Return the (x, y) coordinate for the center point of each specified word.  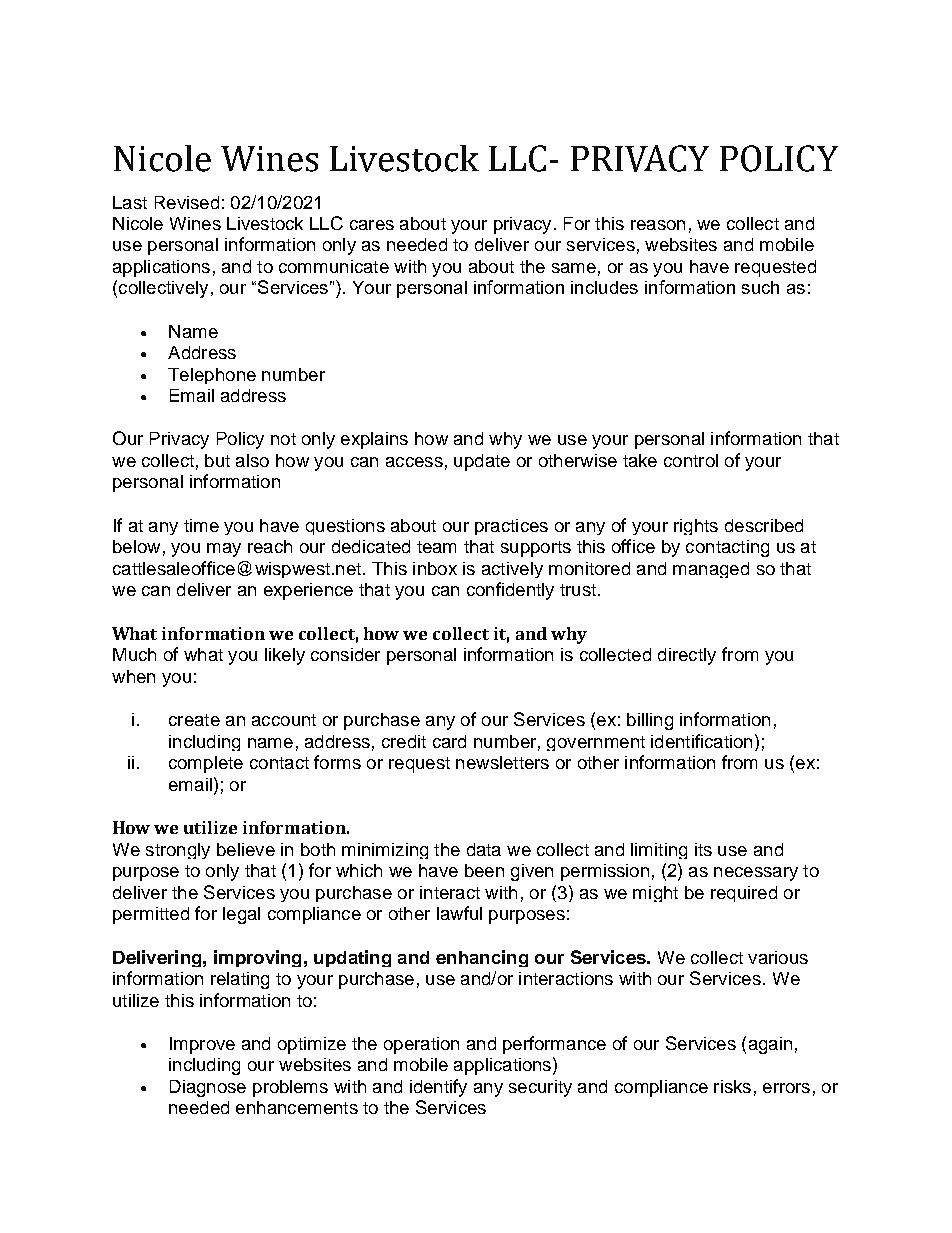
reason (658, 225)
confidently (510, 591)
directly (687, 656)
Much (134, 654)
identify (438, 1088)
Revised (187, 202)
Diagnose (208, 1088)
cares (372, 225)
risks (732, 1086)
